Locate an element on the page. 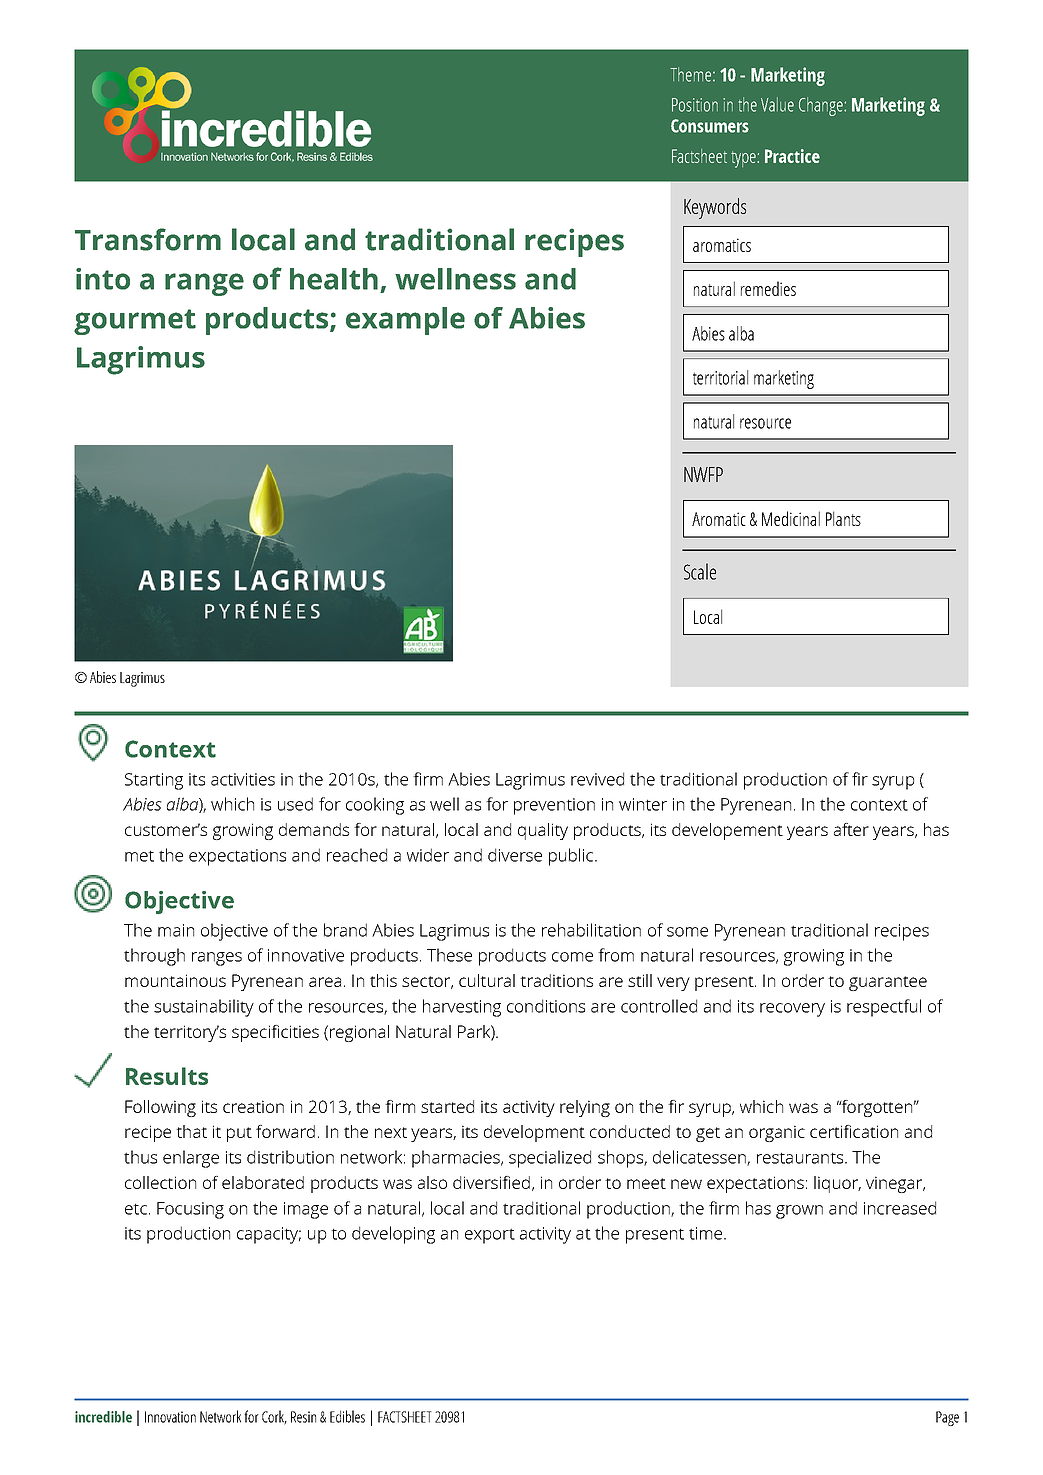 This image has width=1043, height=1475. Transform is located at coordinates (148, 239).
